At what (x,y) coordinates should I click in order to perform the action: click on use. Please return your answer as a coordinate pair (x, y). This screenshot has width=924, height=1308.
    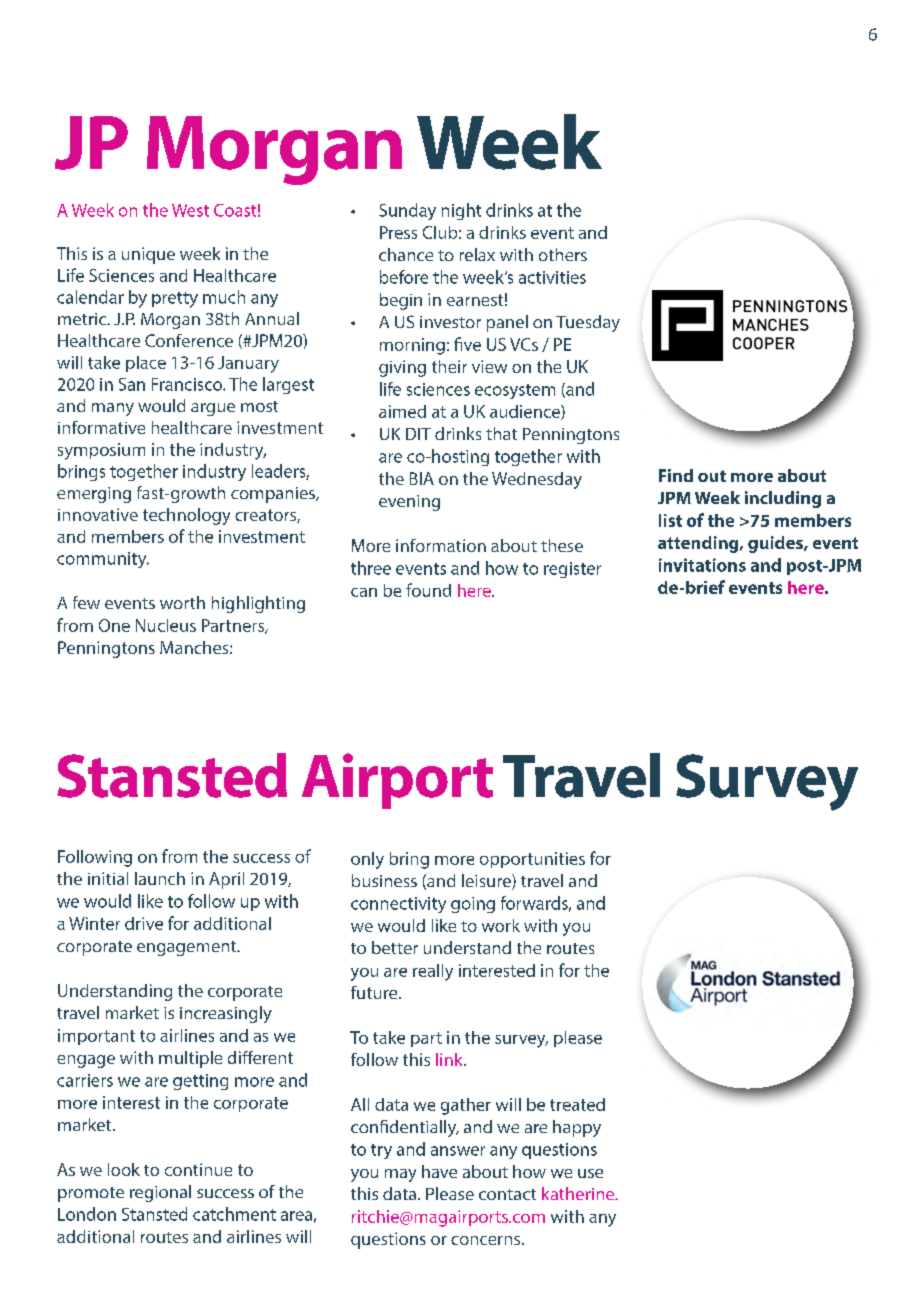
    Looking at the image, I should click on (590, 1173).
